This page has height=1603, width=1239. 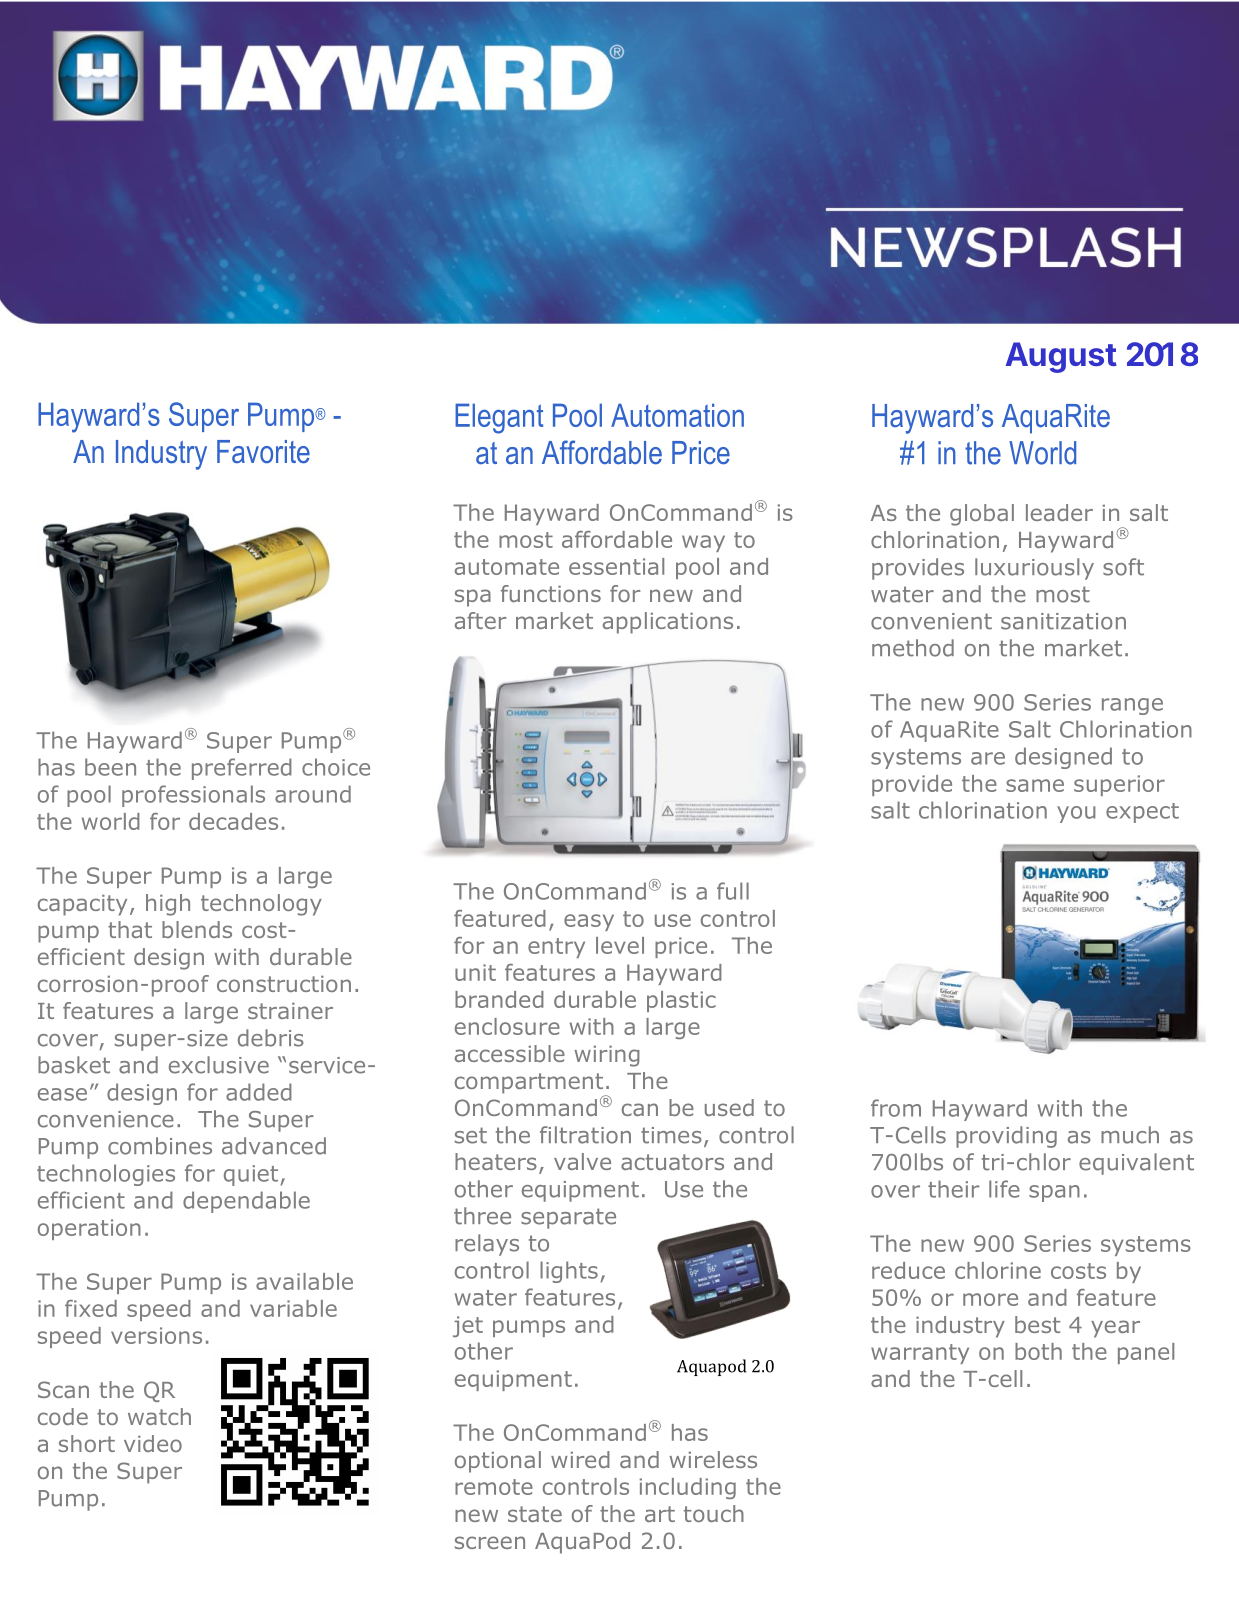 I want to click on blends, so click(x=197, y=929).
